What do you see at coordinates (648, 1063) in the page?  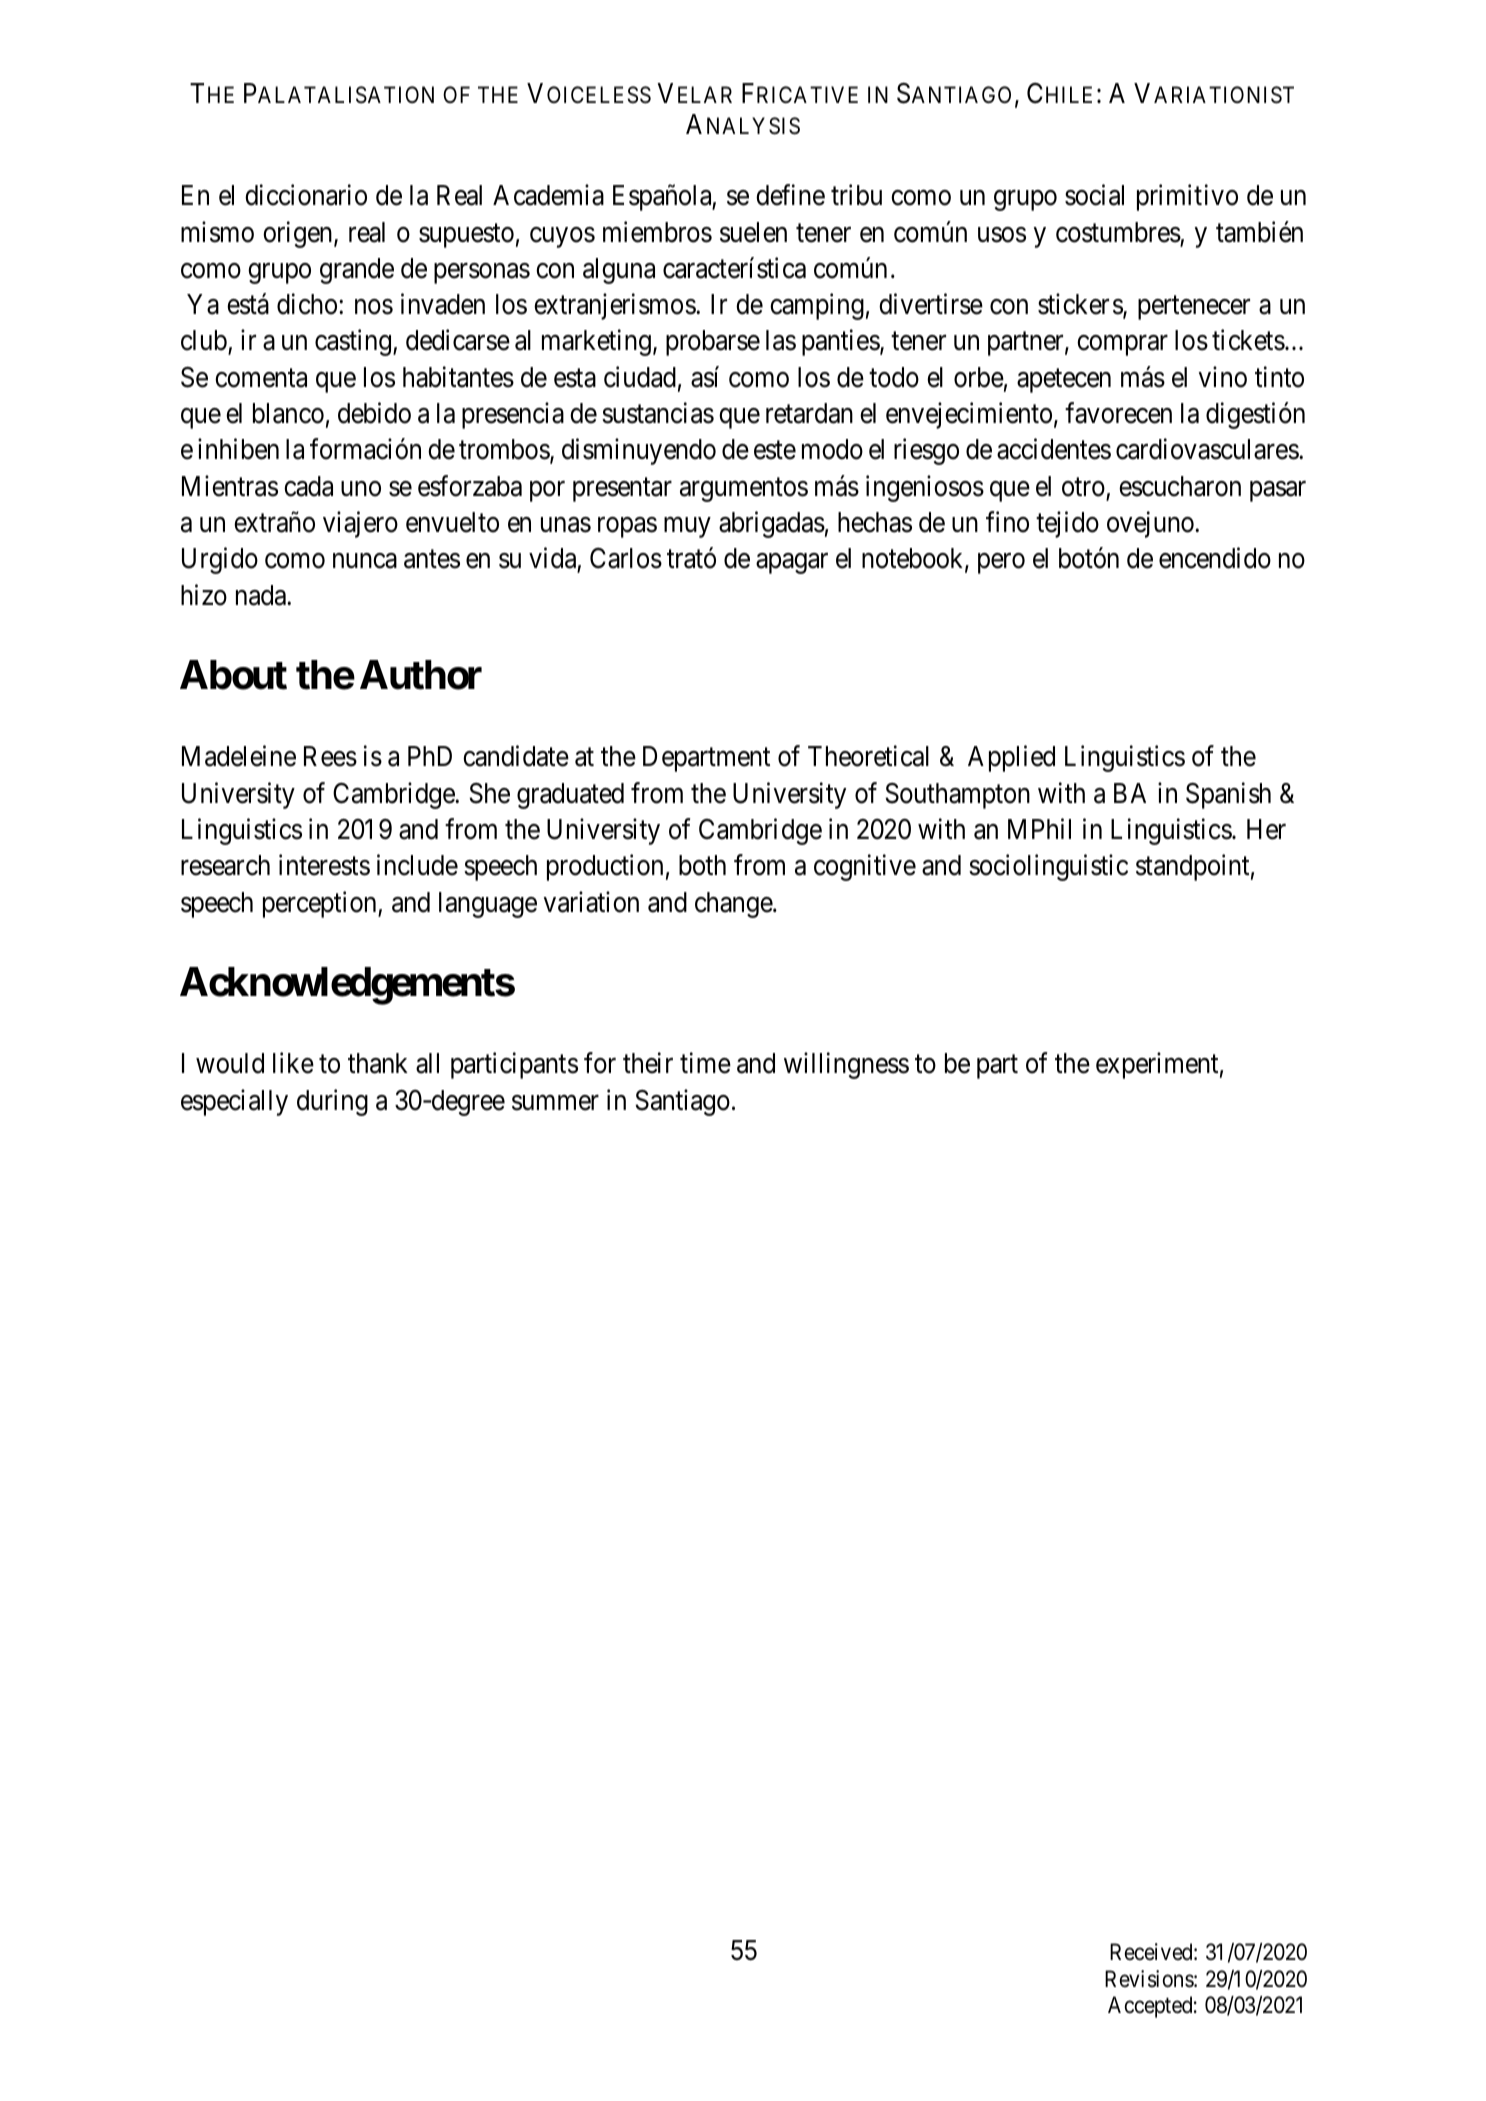 I see `their` at bounding box center [648, 1063].
